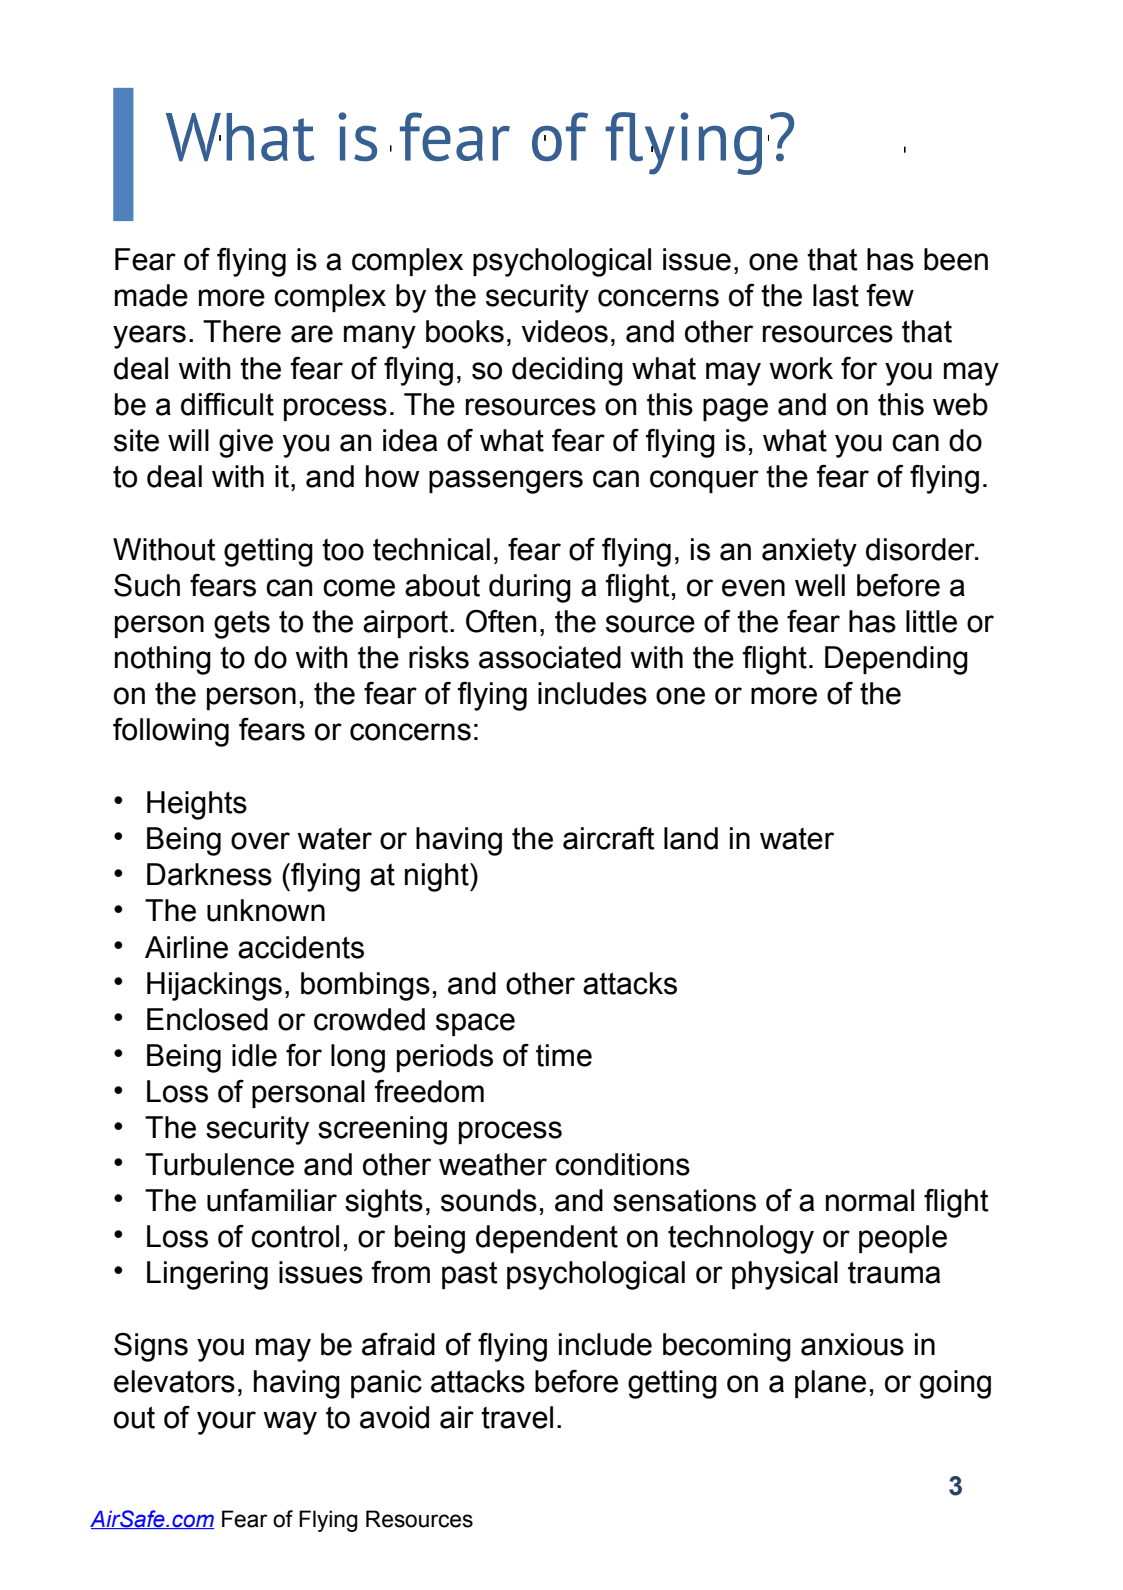 This screenshot has height=1590, width=1123. What do you see at coordinates (226, 1423) in the screenshot?
I see `your` at bounding box center [226, 1423].
